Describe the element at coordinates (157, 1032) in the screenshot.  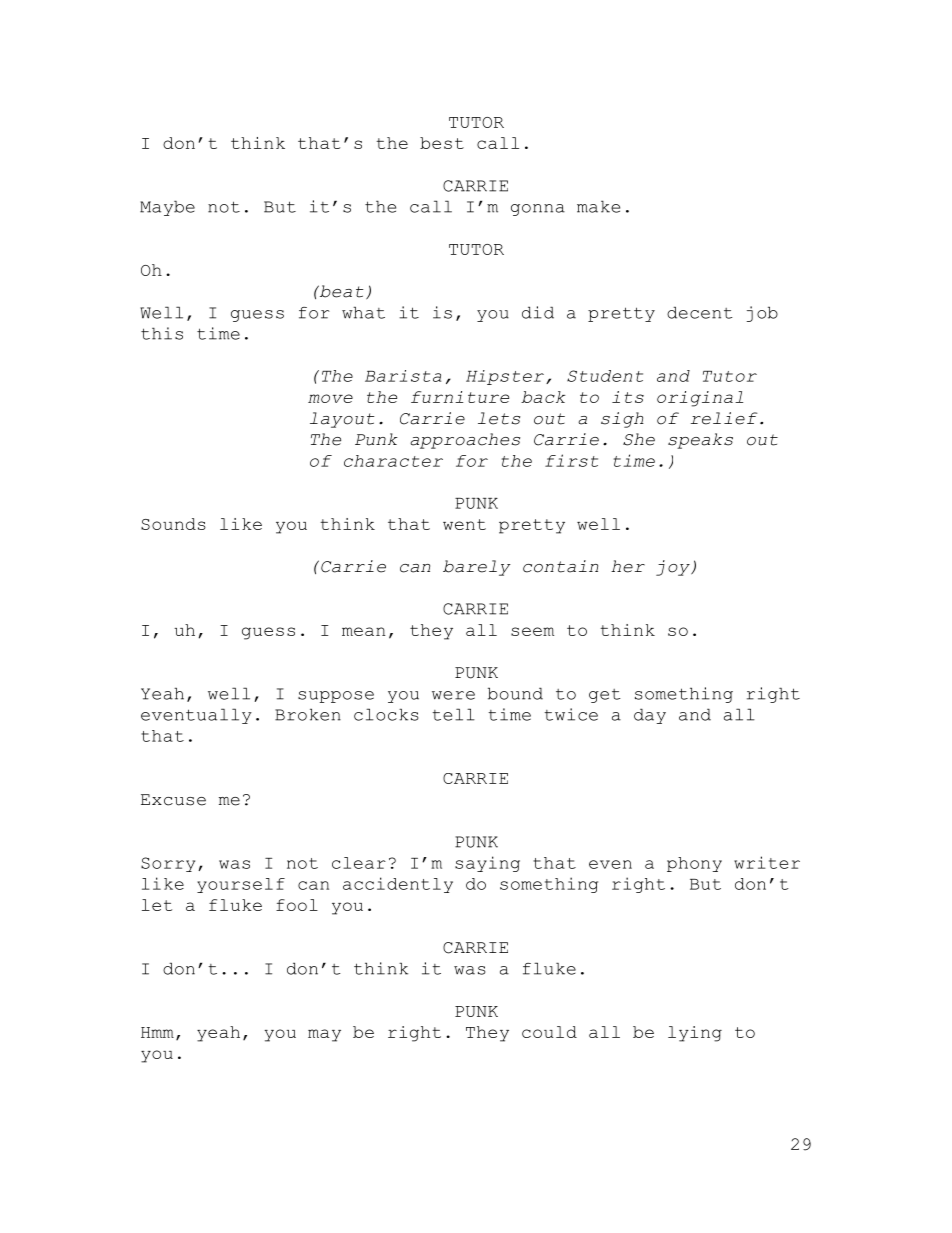
I see `Hmm` at that location.
